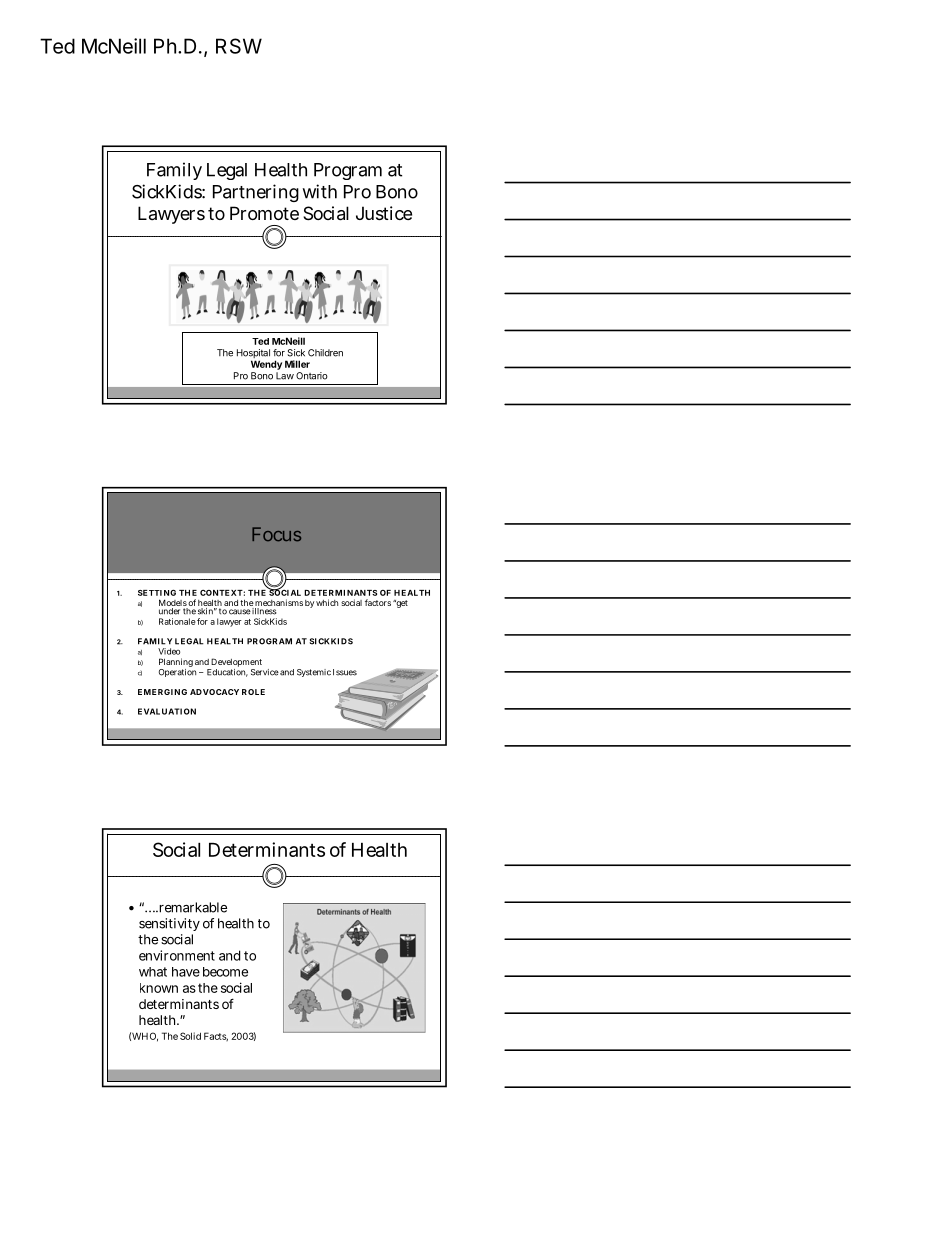  Describe the element at coordinates (266, 365) in the screenshot. I see `Wendy` at that location.
